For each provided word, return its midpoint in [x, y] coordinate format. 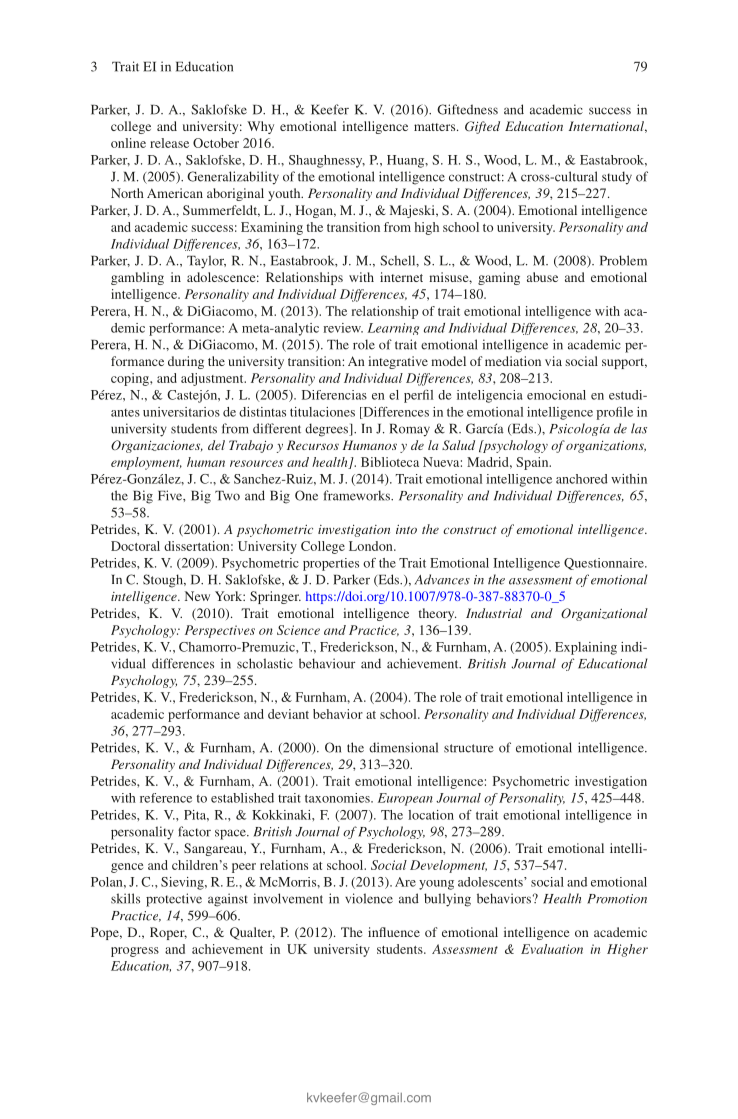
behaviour [327, 663]
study [617, 178]
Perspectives [220, 631]
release [169, 143]
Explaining [586, 648]
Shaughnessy [327, 161]
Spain [533, 463]
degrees [328, 430]
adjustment [213, 379]
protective [174, 900]
